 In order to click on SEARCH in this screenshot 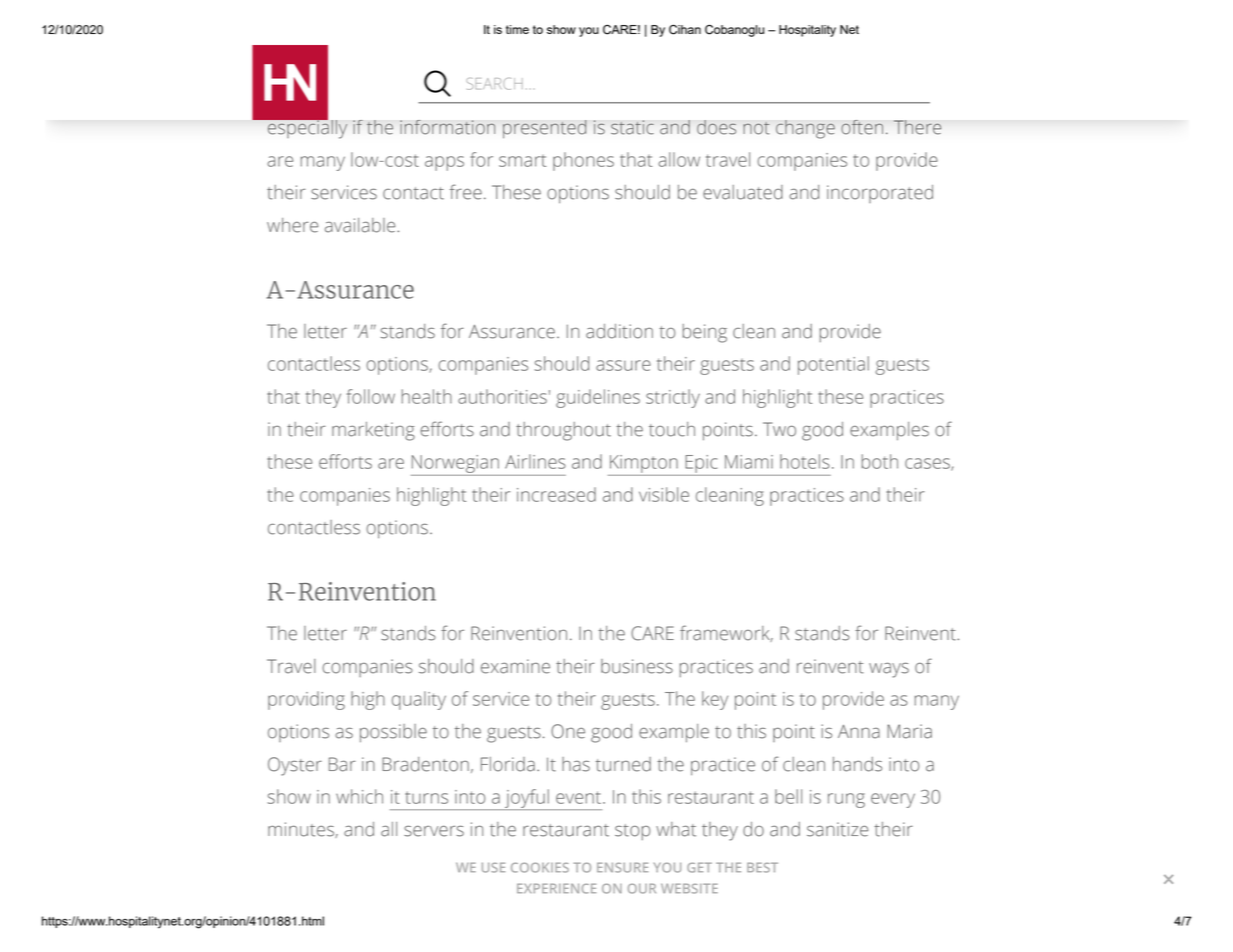, I will do `click(494, 84)`.
